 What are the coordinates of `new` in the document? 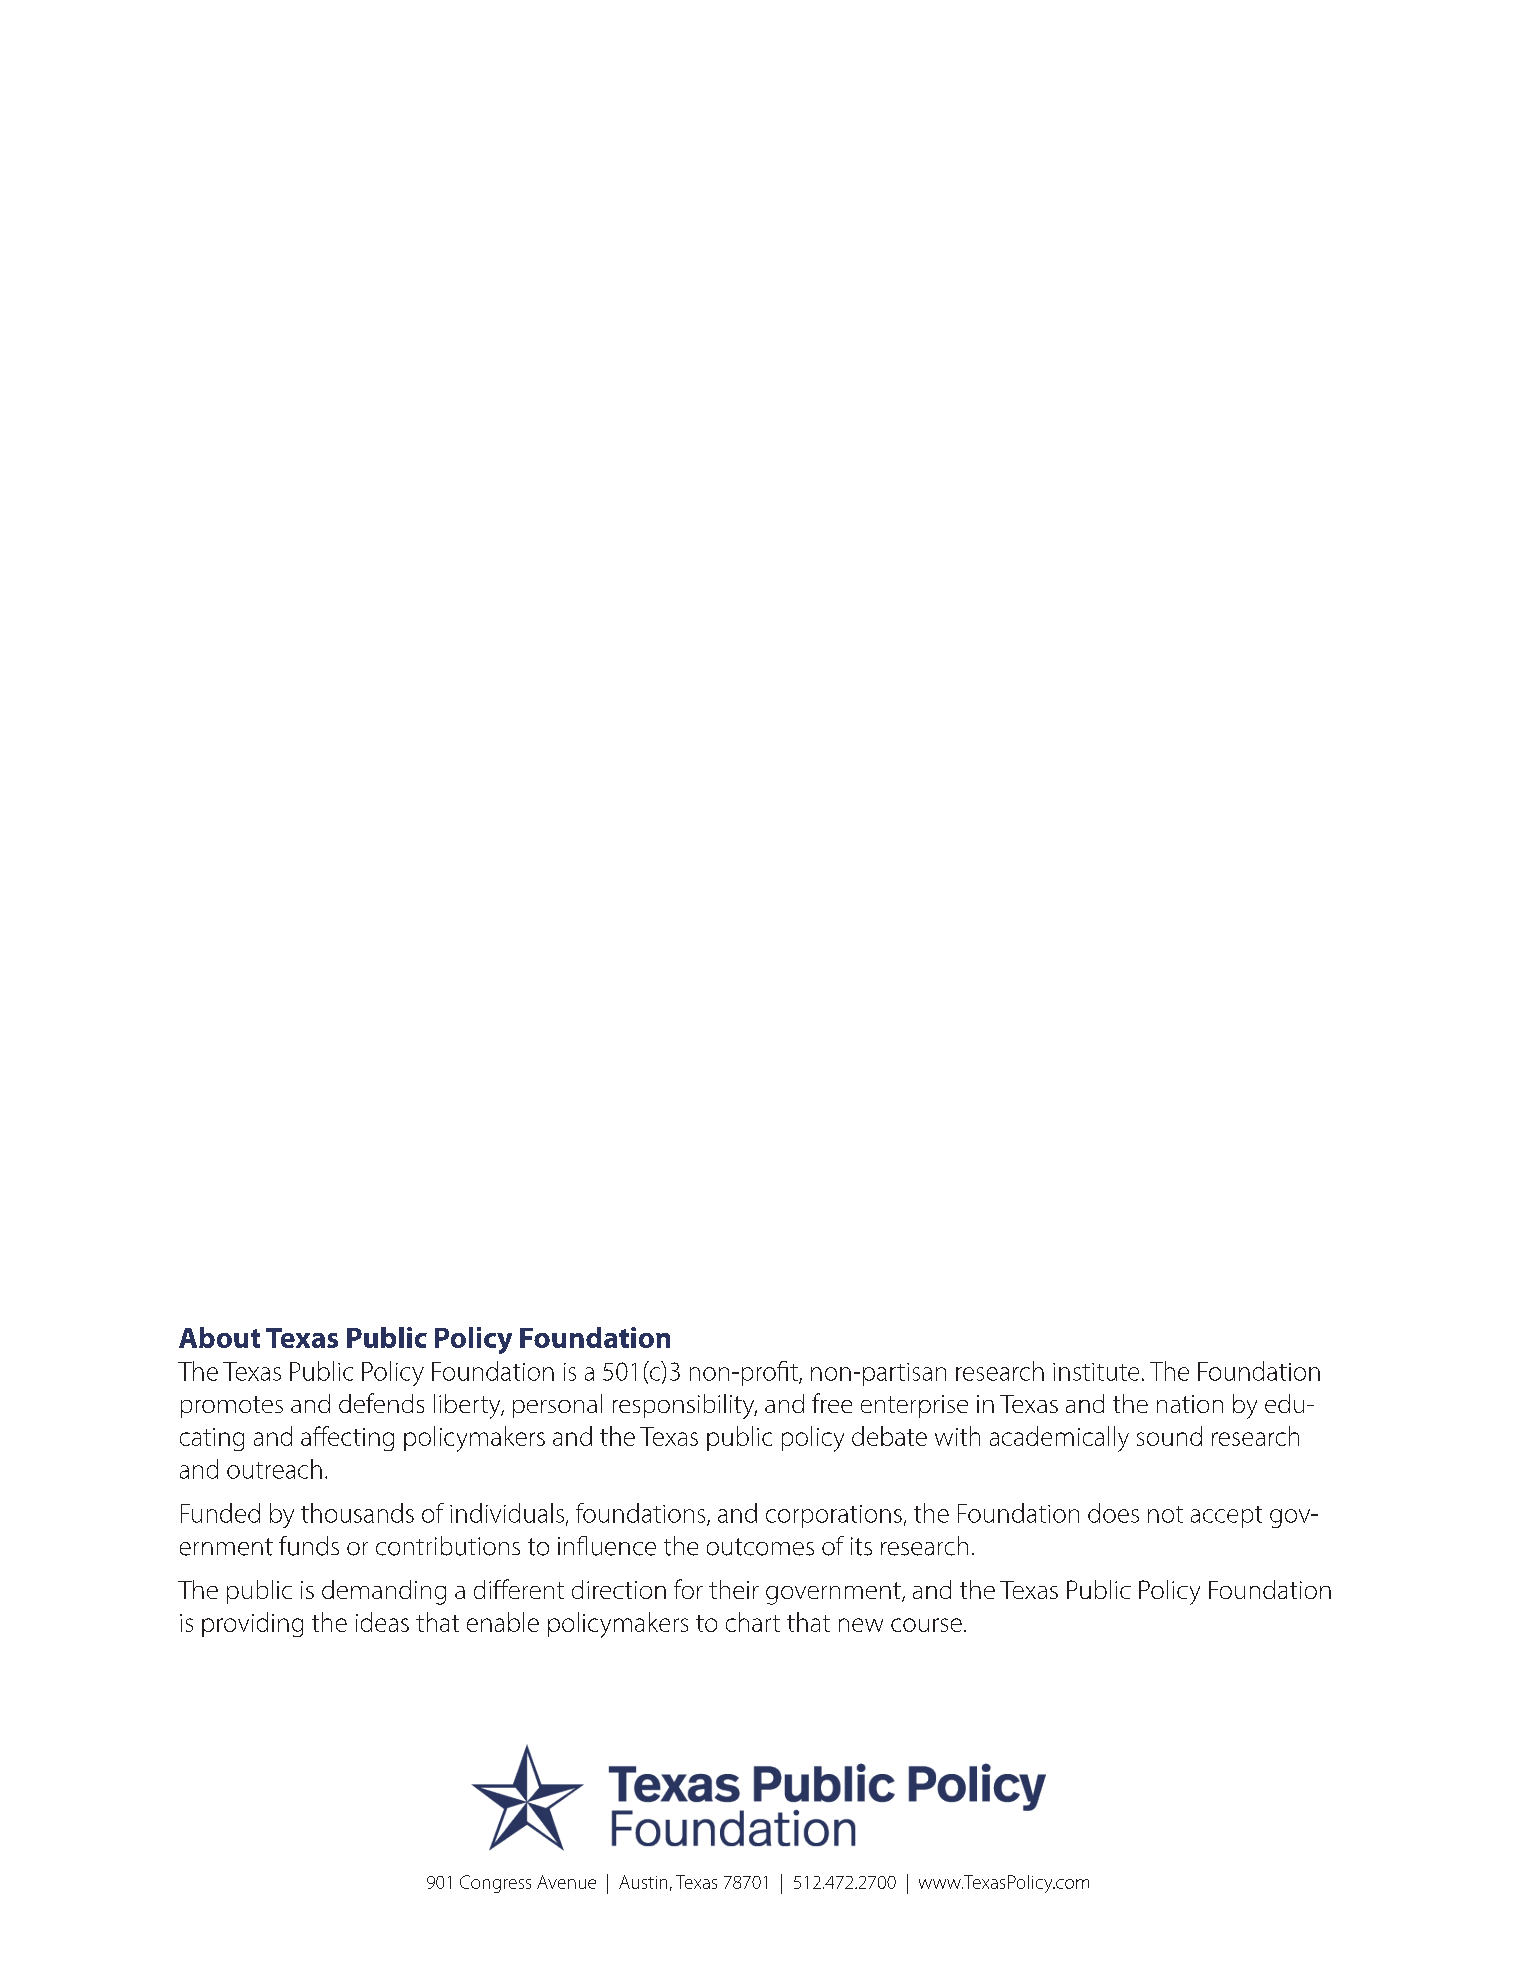 It's located at (861, 1625).
